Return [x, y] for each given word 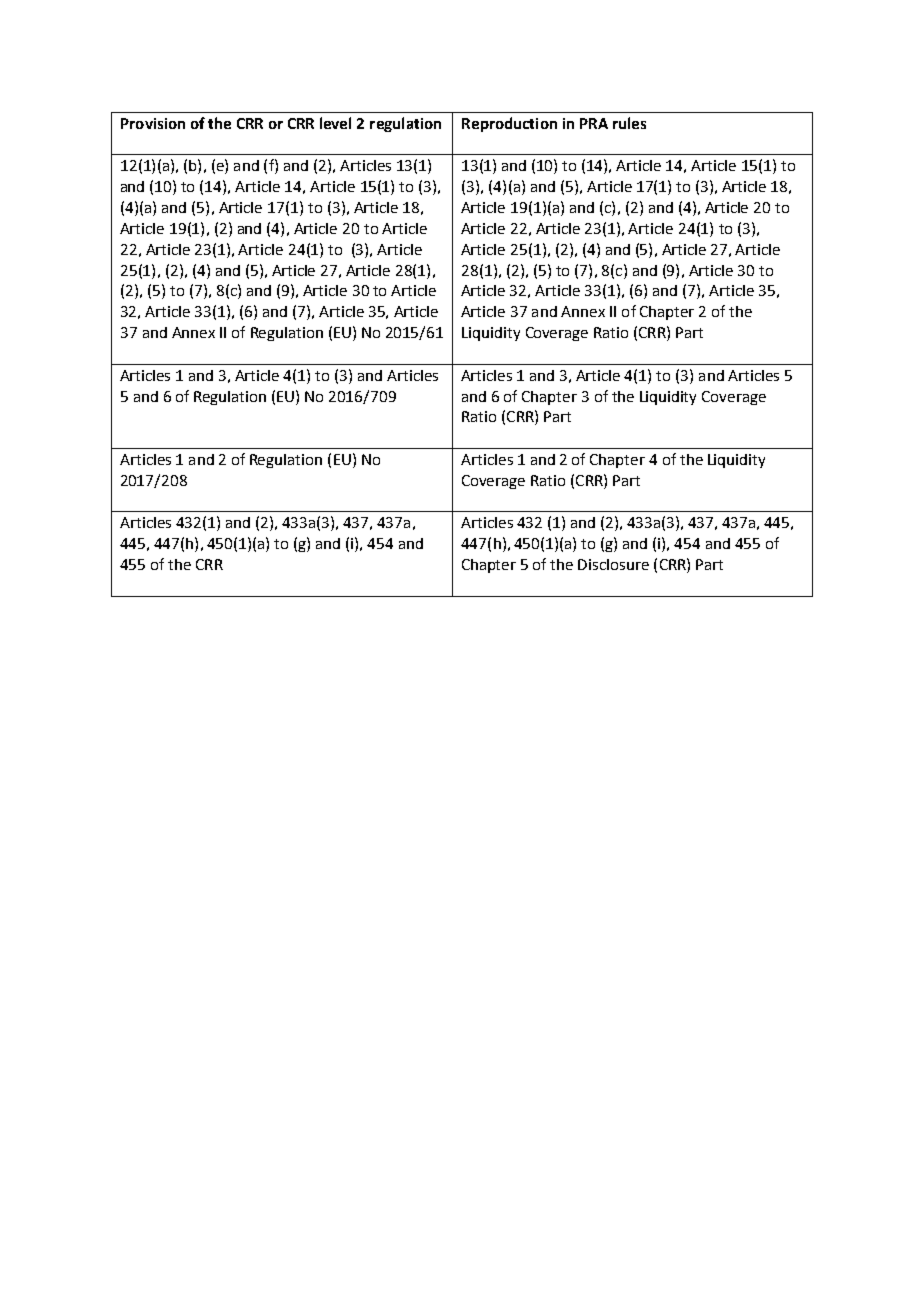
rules [629, 123]
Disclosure [613, 564]
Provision [153, 123]
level [335, 123]
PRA [594, 123]
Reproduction [509, 124]
